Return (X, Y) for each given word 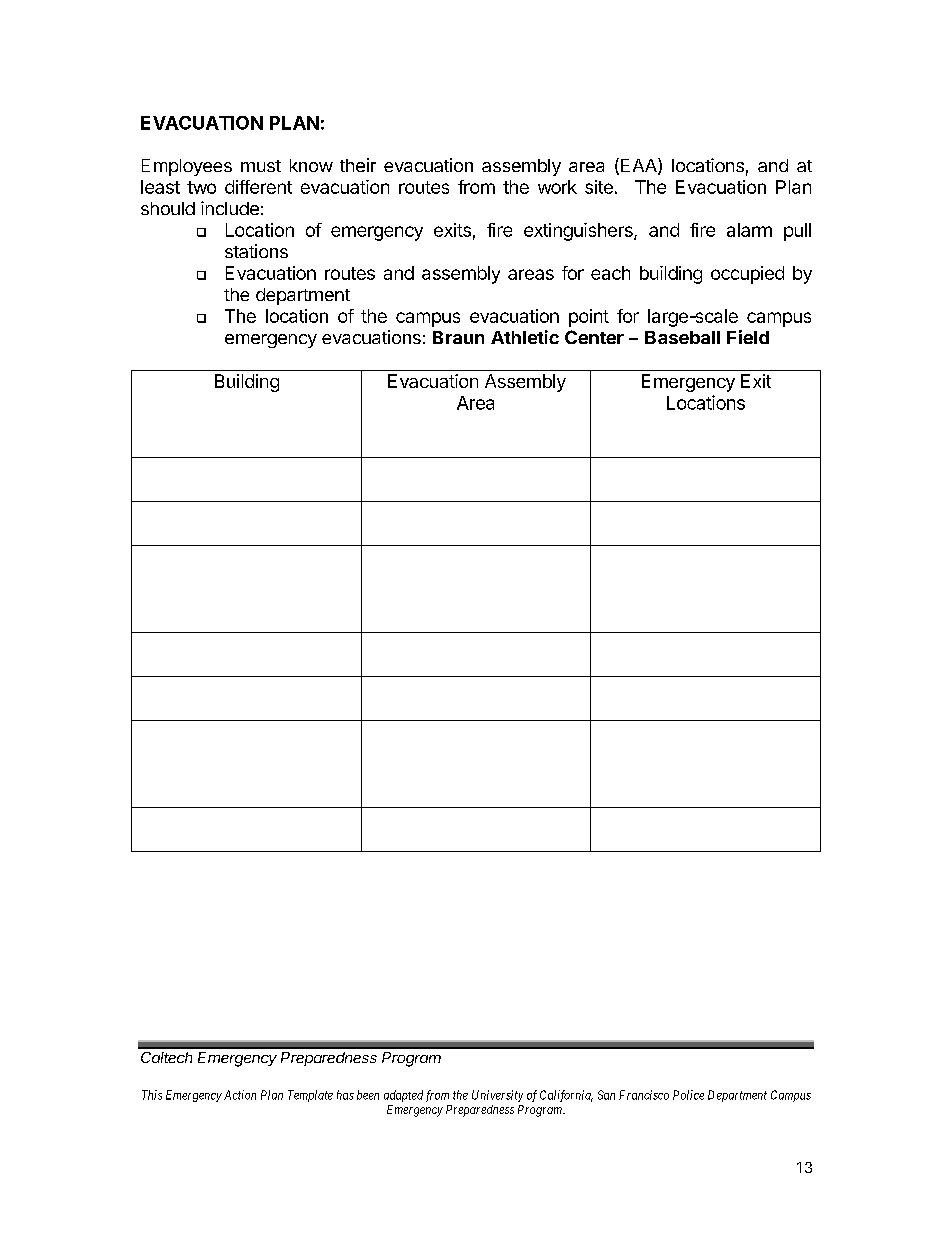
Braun (458, 337)
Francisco (644, 1095)
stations (256, 251)
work (557, 187)
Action (240, 1095)
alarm (749, 230)
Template (310, 1096)
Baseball (682, 337)
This (152, 1095)
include (230, 208)
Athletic (525, 337)
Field (748, 337)
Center (594, 337)
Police (688, 1095)
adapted (403, 1096)
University (497, 1096)
